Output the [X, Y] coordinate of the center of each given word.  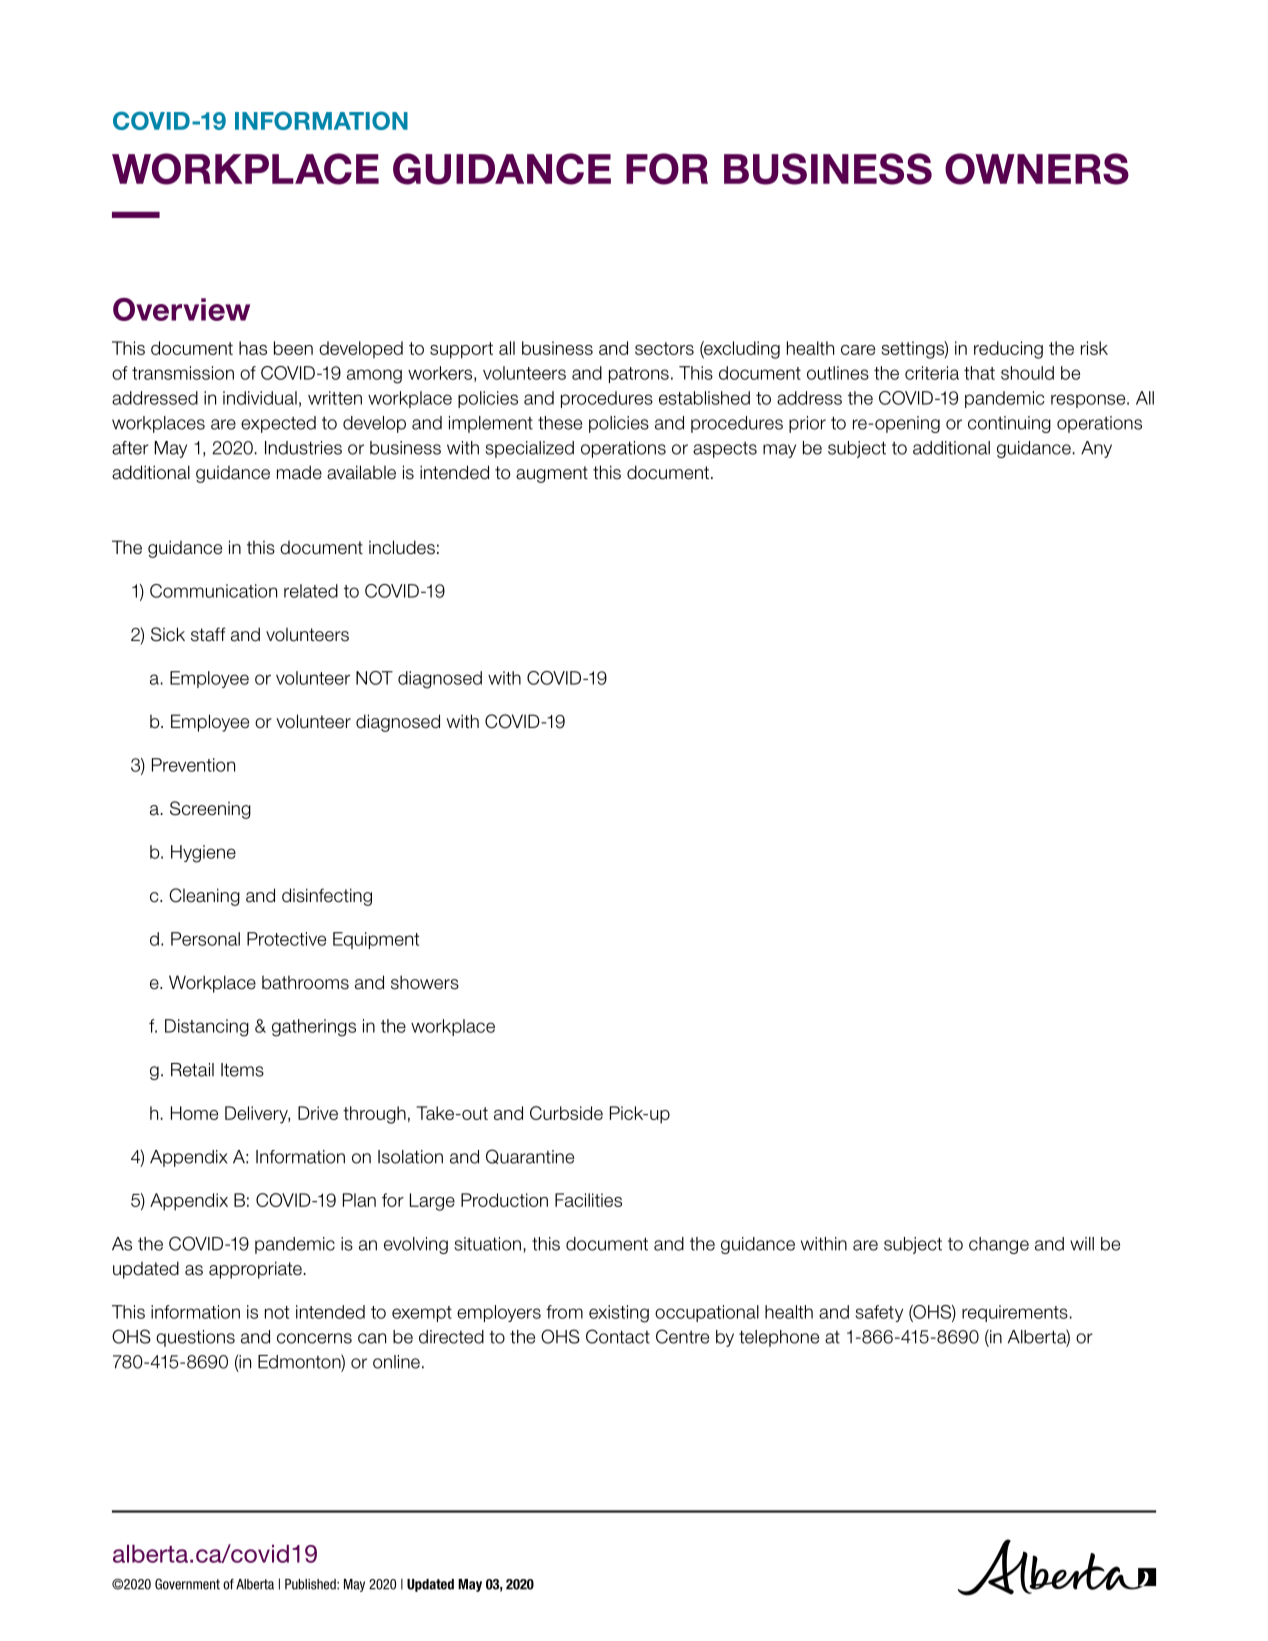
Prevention [193, 765]
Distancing [207, 1028]
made [299, 472]
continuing [1009, 424]
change [999, 1245]
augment [552, 474]
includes [402, 547]
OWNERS [1037, 169]
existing [619, 1314]
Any [1096, 449]
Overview [181, 309]
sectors [664, 348]
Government [187, 1584]
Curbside [566, 1113]
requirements [1015, 1313]
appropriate [255, 1270]
